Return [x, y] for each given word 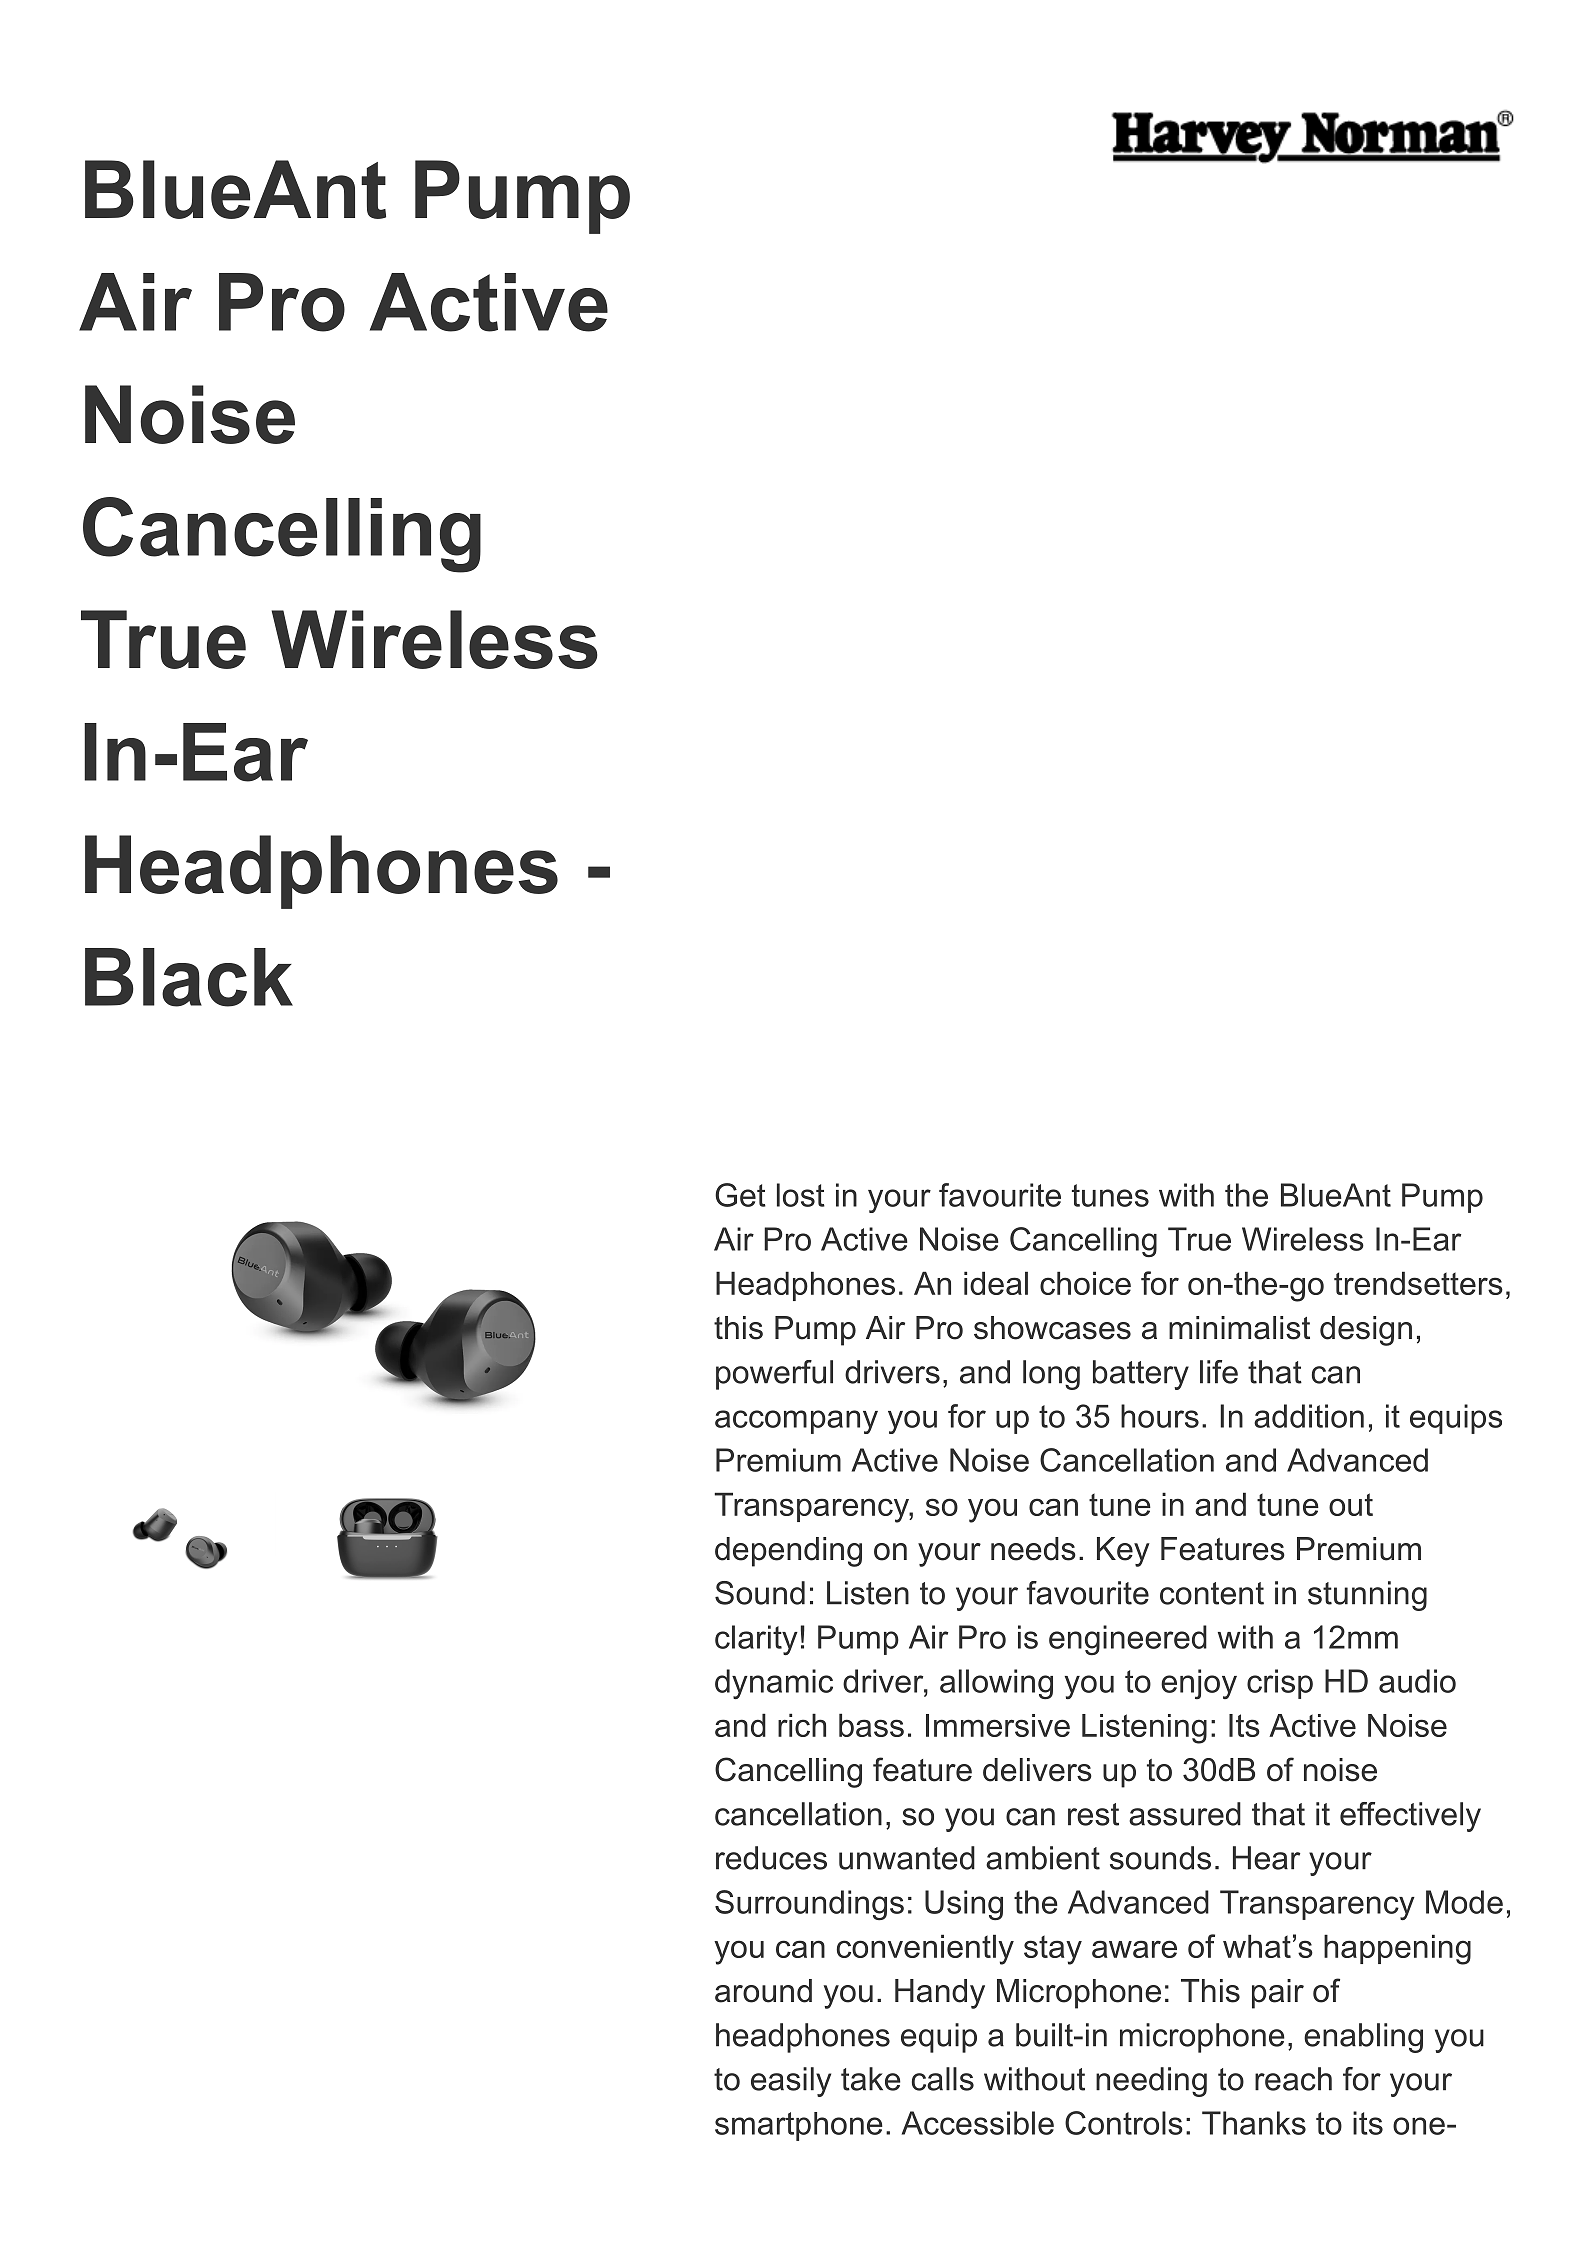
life [1219, 1372]
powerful [774, 1375]
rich [802, 1725]
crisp [1280, 1684]
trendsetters [1418, 1283]
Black [189, 977]
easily [791, 2082]
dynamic [774, 1684]
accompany [796, 1422]
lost [801, 1195]
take [871, 2079]
